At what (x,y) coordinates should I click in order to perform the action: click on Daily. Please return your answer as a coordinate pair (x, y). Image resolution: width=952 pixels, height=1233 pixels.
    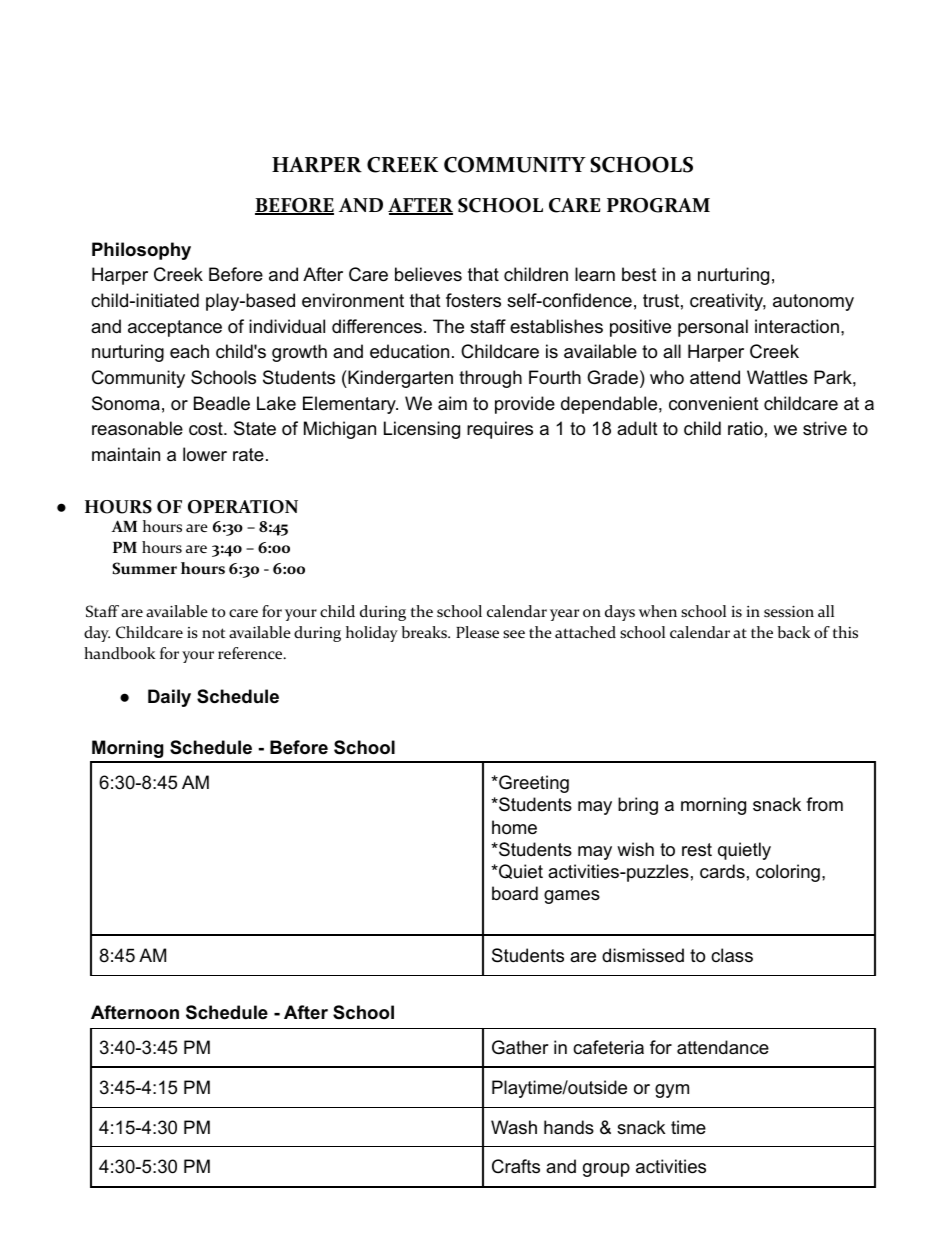
    Looking at the image, I should click on (169, 698).
